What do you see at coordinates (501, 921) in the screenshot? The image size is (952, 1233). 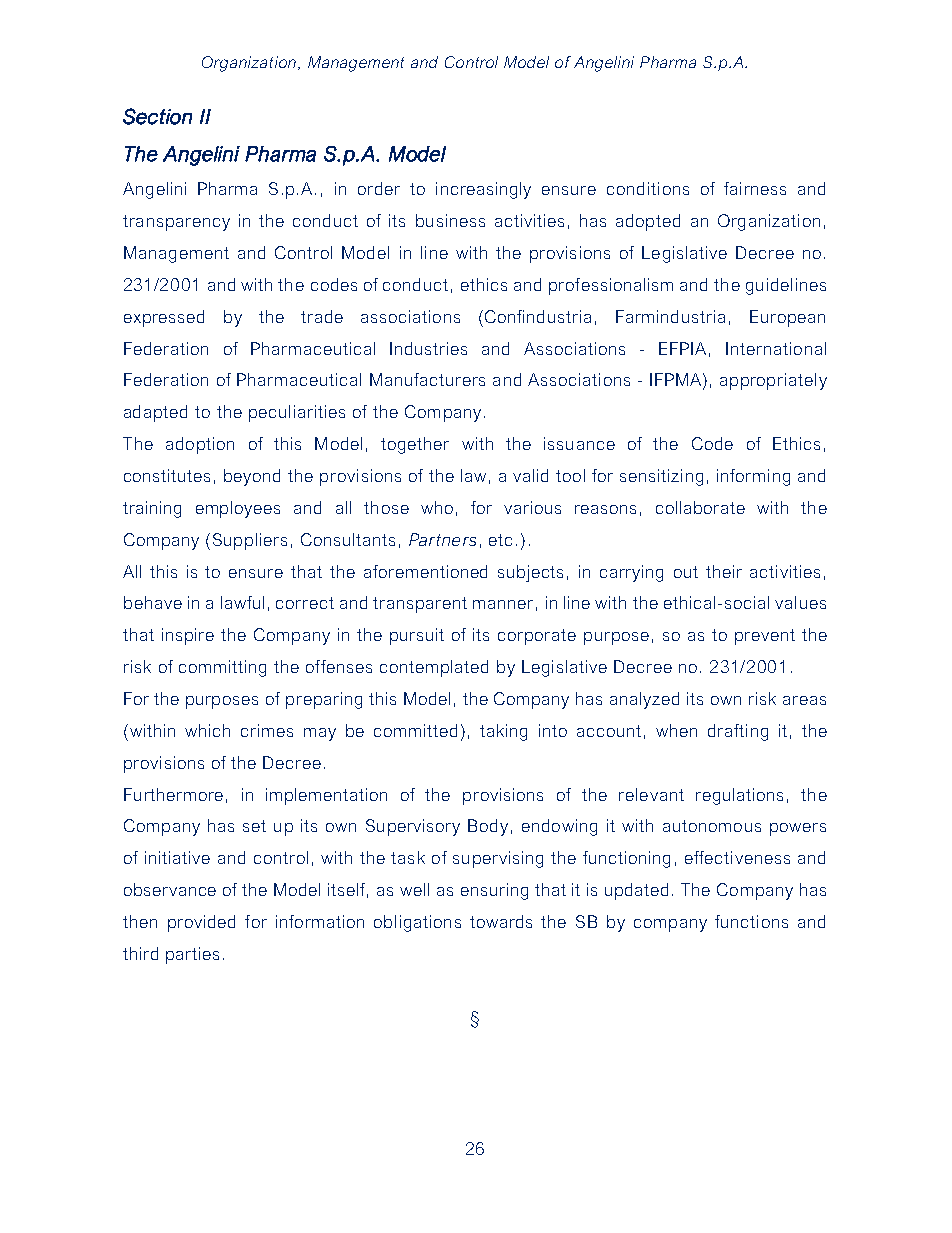 I see `towards` at bounding box center [501, 921].
